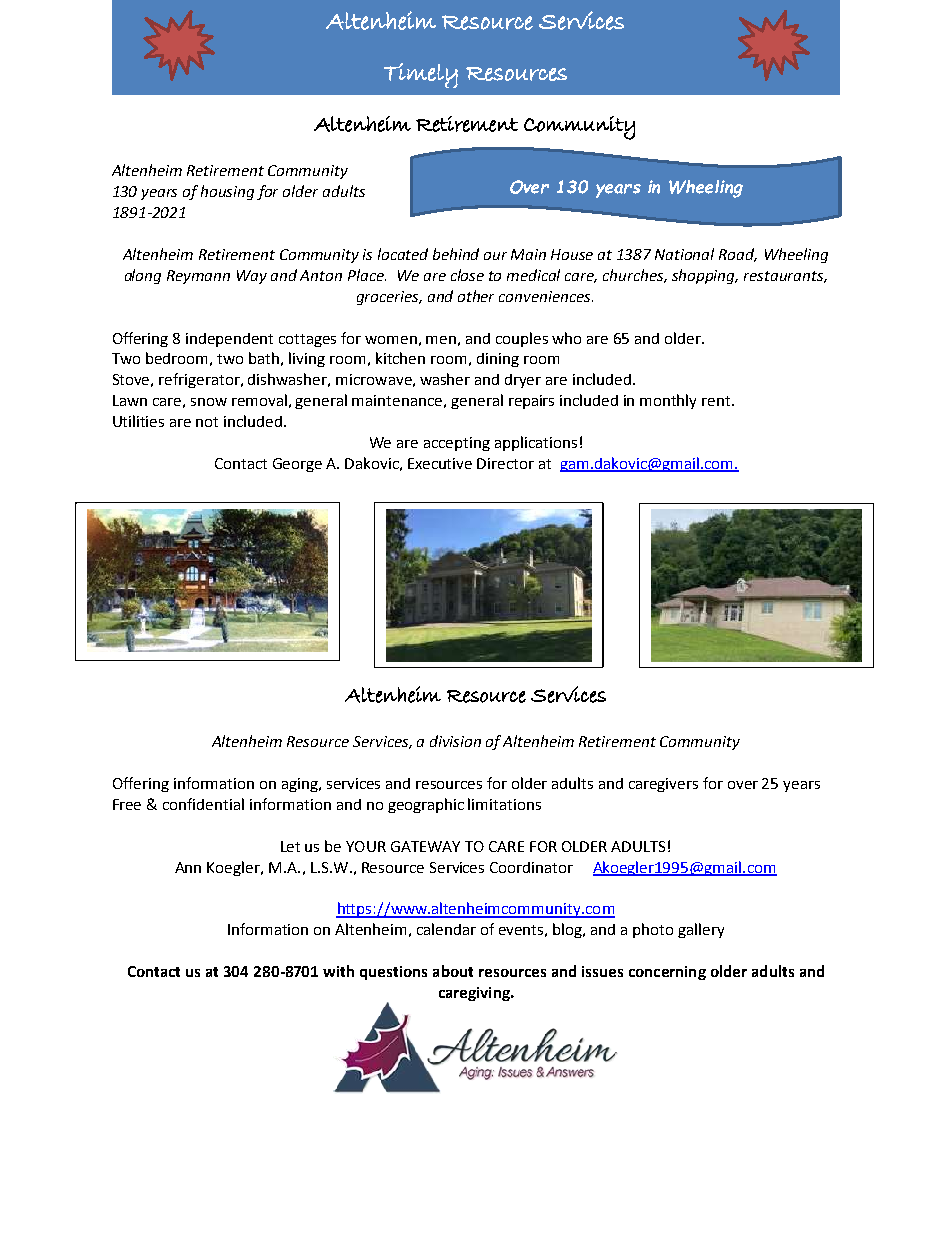 Image resolution: width=952 pixels, height=1233 pixels. Describe the element at coordinates (453, 971) in the screenshot. I see `about` at that location.
